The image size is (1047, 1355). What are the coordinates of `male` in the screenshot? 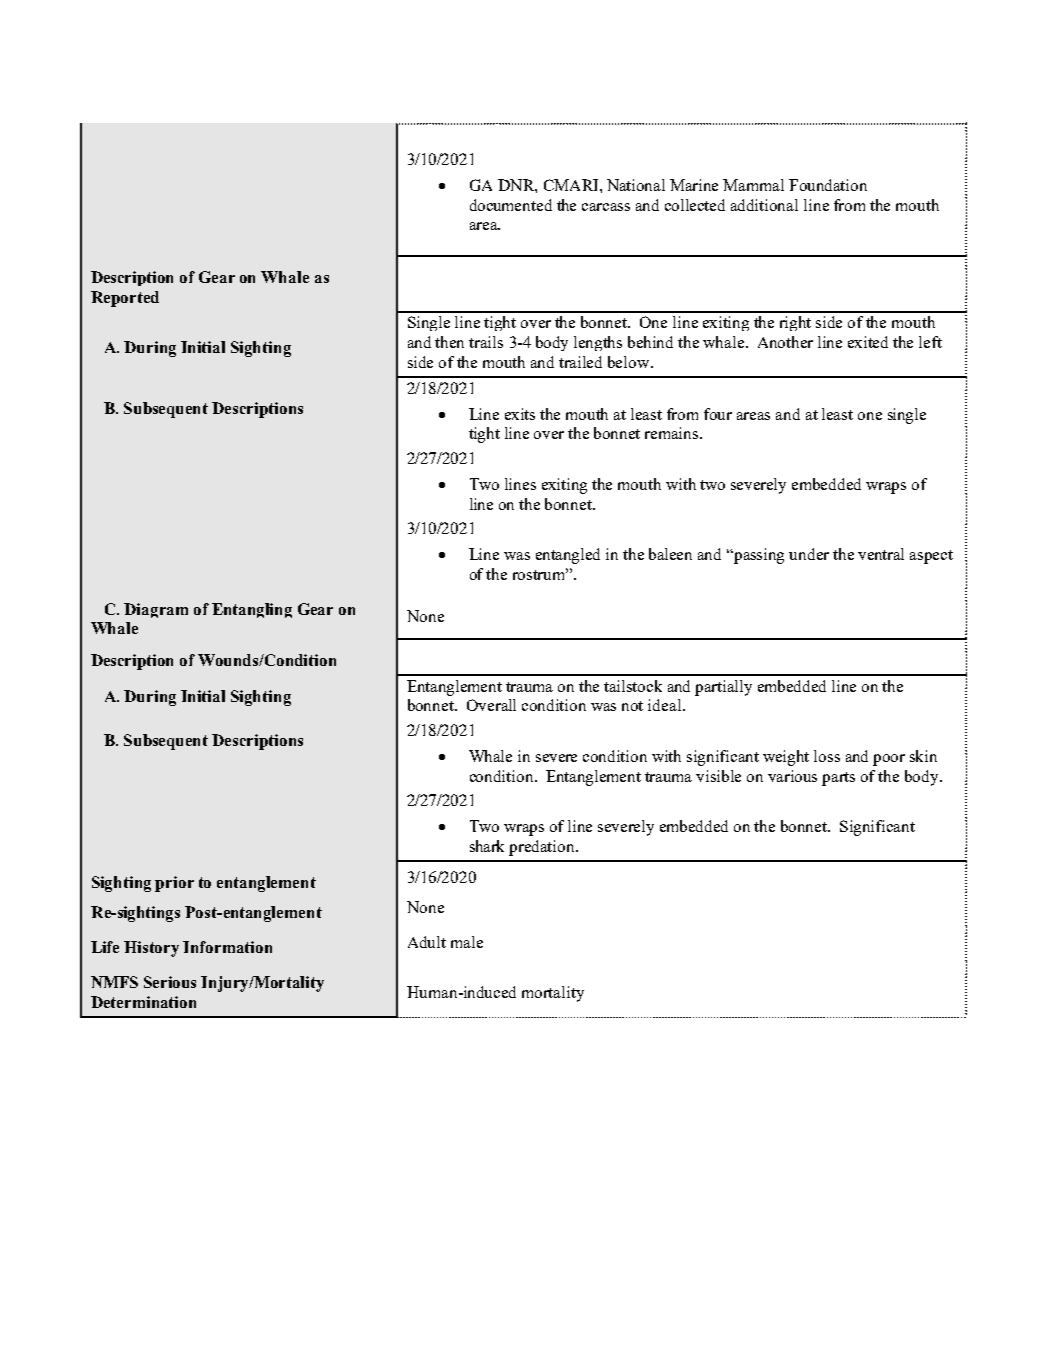 It's located at (467, 942).
